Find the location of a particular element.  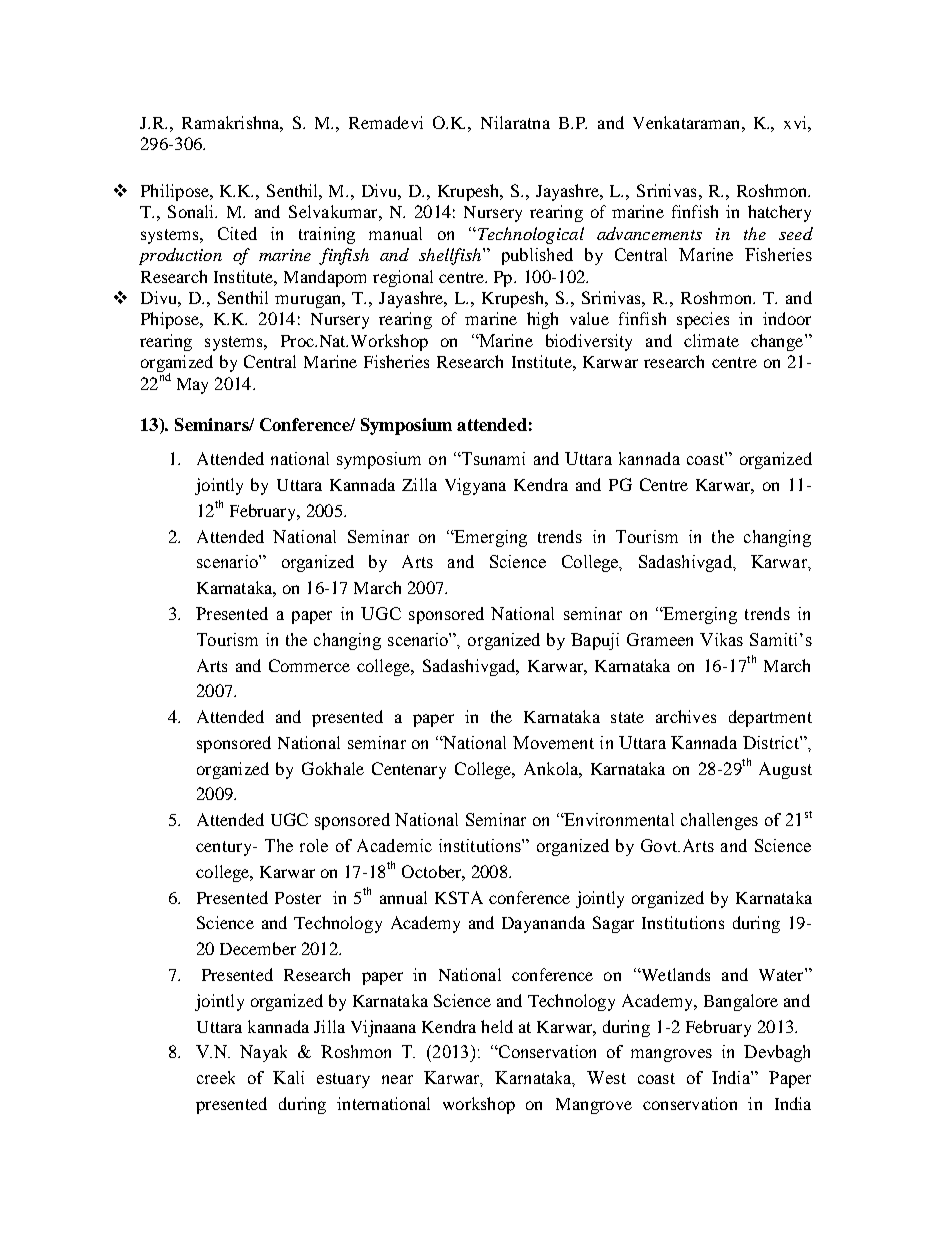

Centenary is located at coordinates (409, 770).
